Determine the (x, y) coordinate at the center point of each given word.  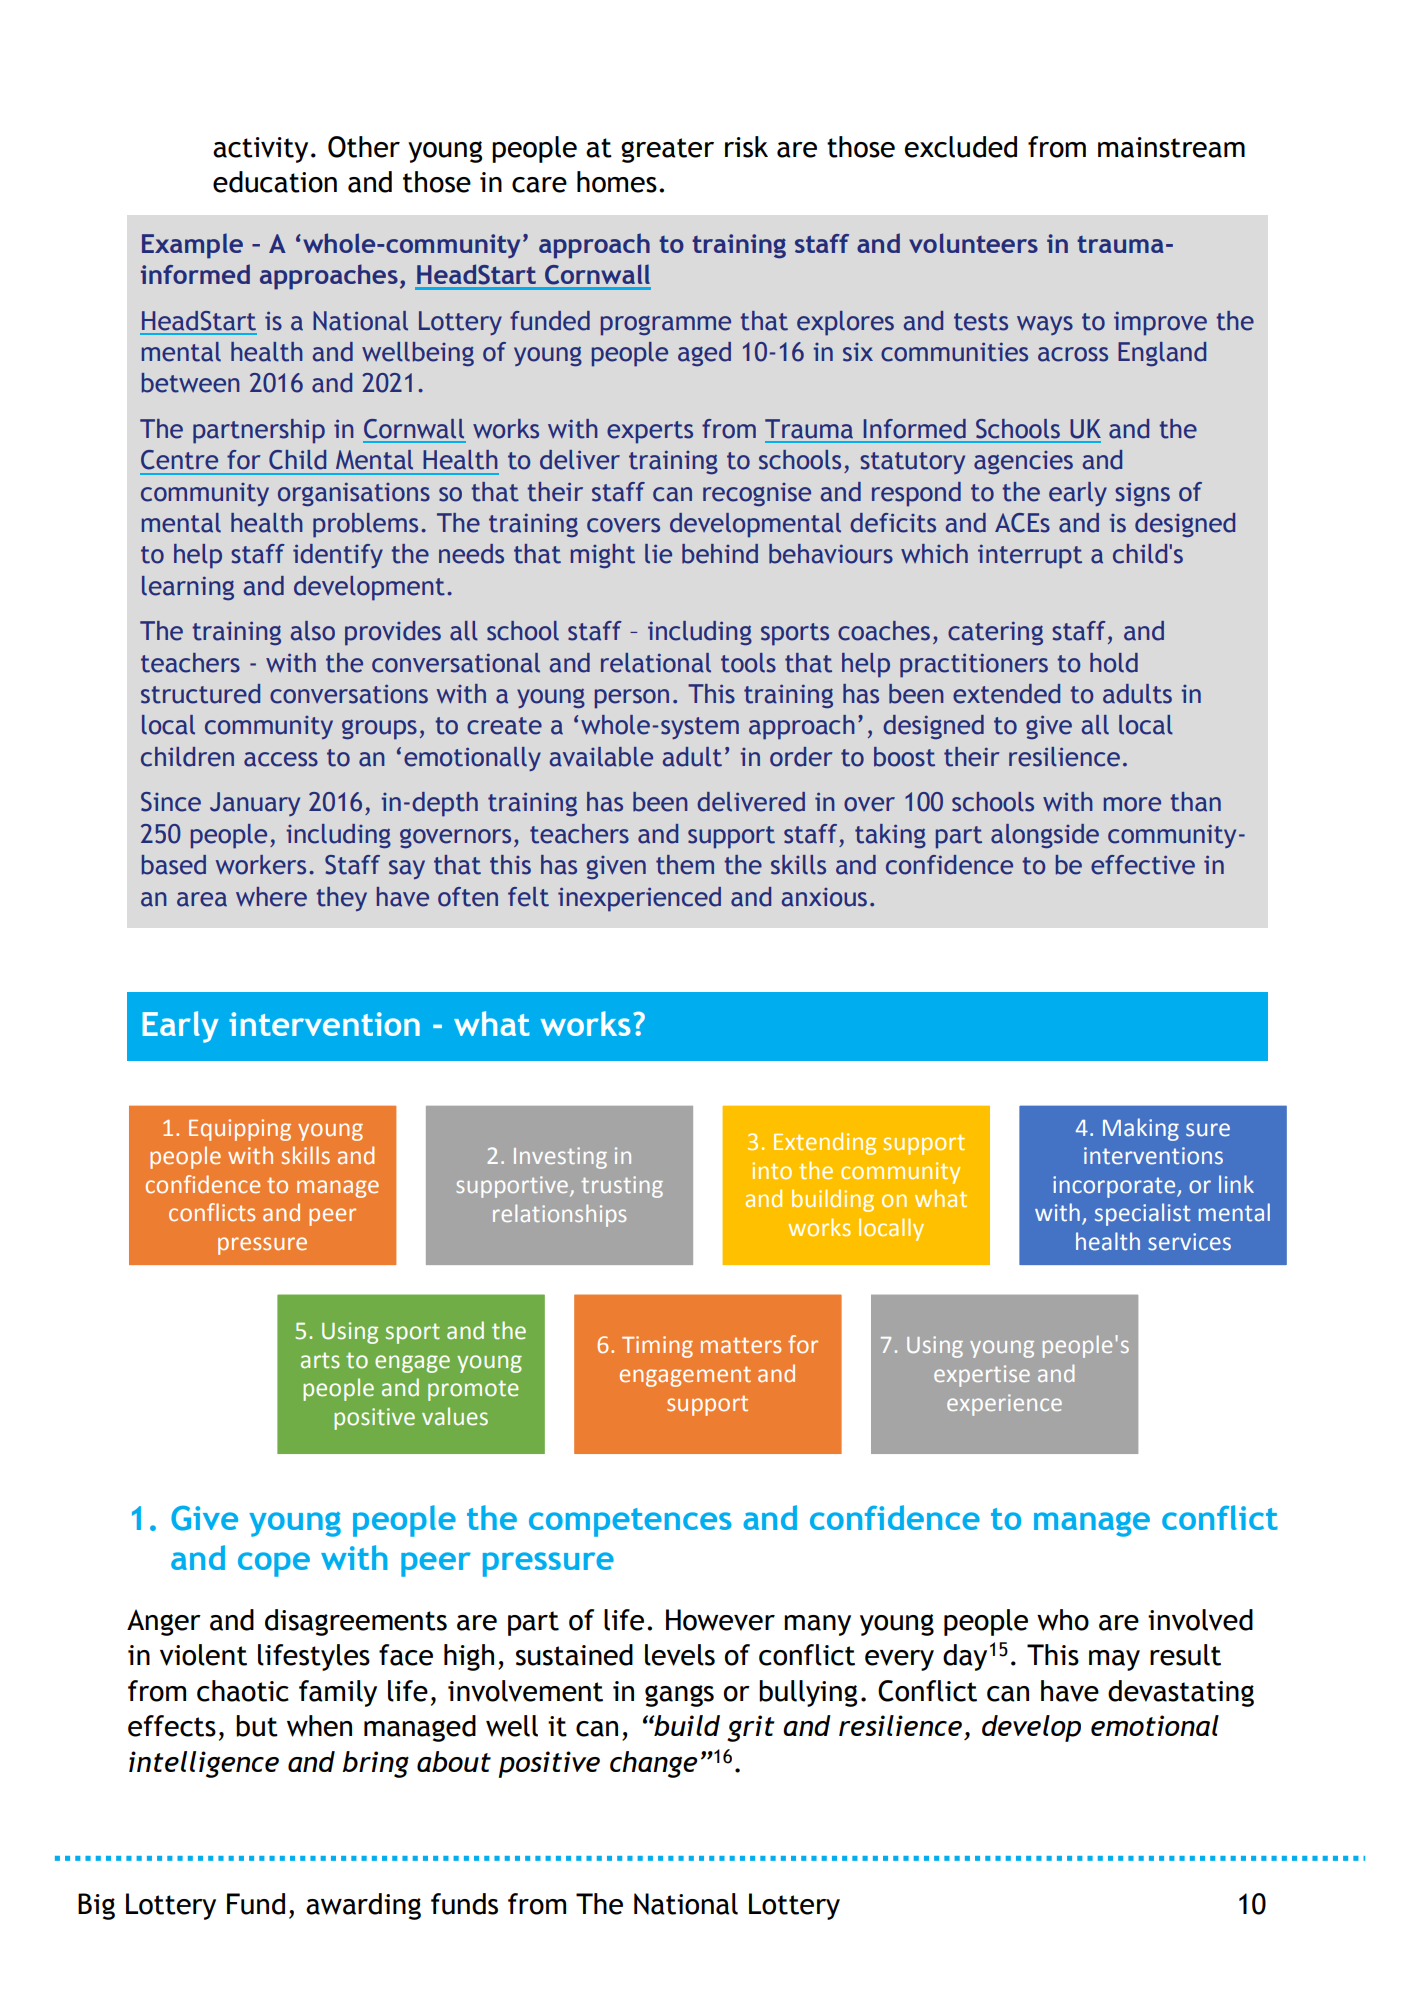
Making (1141, 1129)
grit (751, 1728)
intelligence (204, 1764)
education (275, 182)
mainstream (1171, 147)
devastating (1181, 1693)
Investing (560, 1158)
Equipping (240, 1130)
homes (617, 182)
